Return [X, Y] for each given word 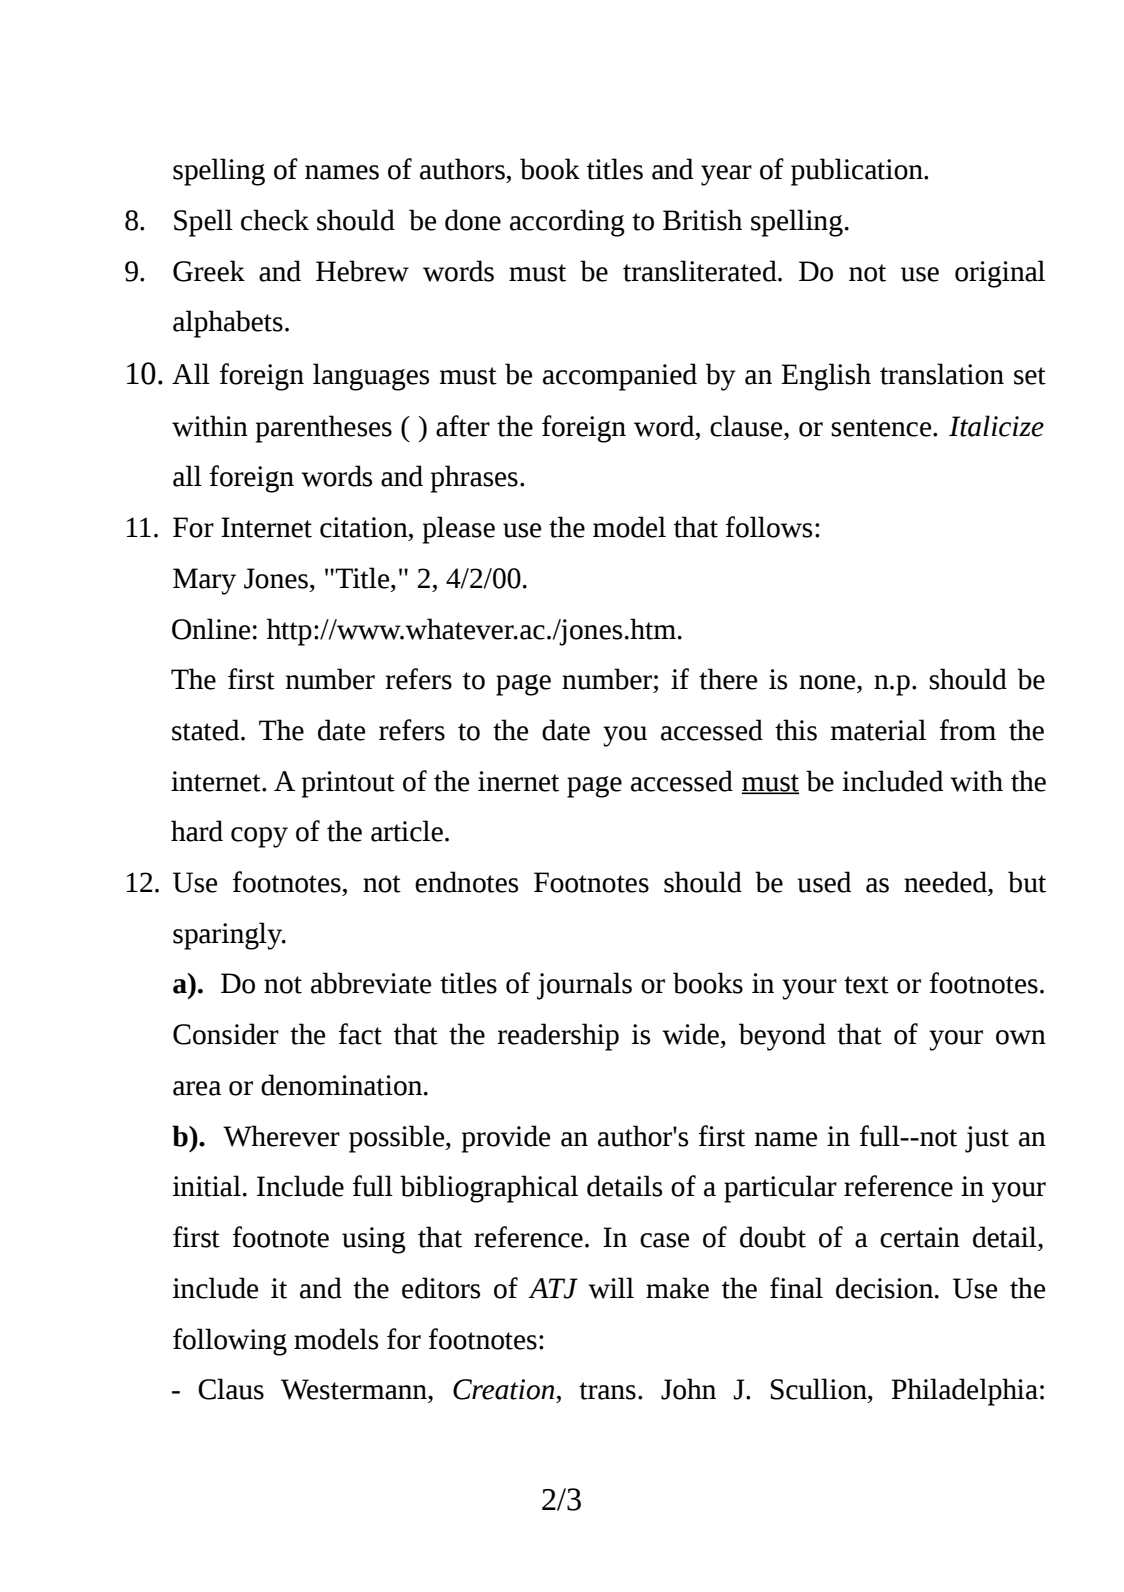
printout [348, 784]
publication [858, 172]
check [275, 220]
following [230, 1342]
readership [558, 1037]
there [728, 679]
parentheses [324, 429]
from [968, 730]
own [1021, 1037]
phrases [474, 479]
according [567, 223]
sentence [882, 428]
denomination [341, 1085]
